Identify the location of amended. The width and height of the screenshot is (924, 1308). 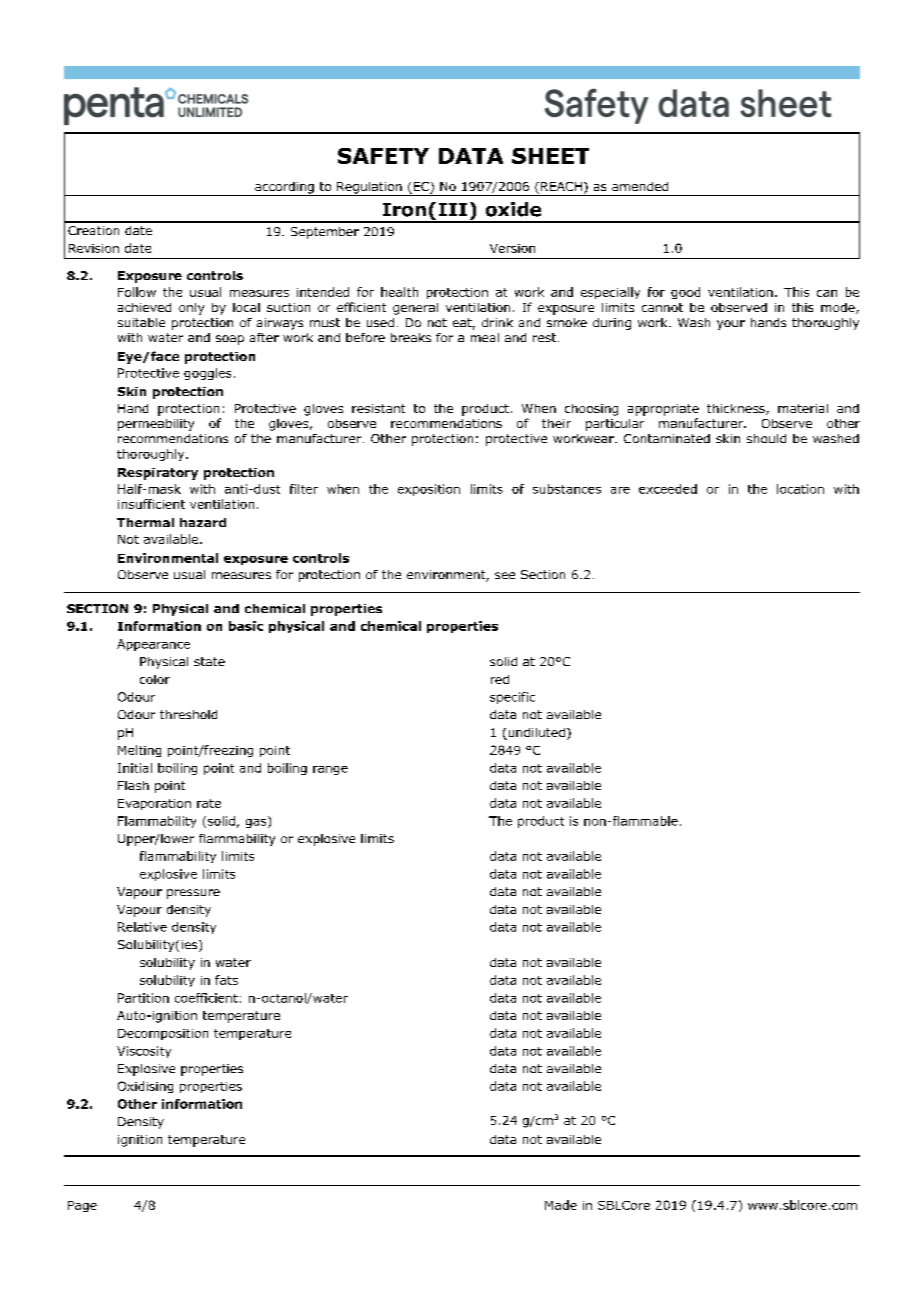
(640, 186).
